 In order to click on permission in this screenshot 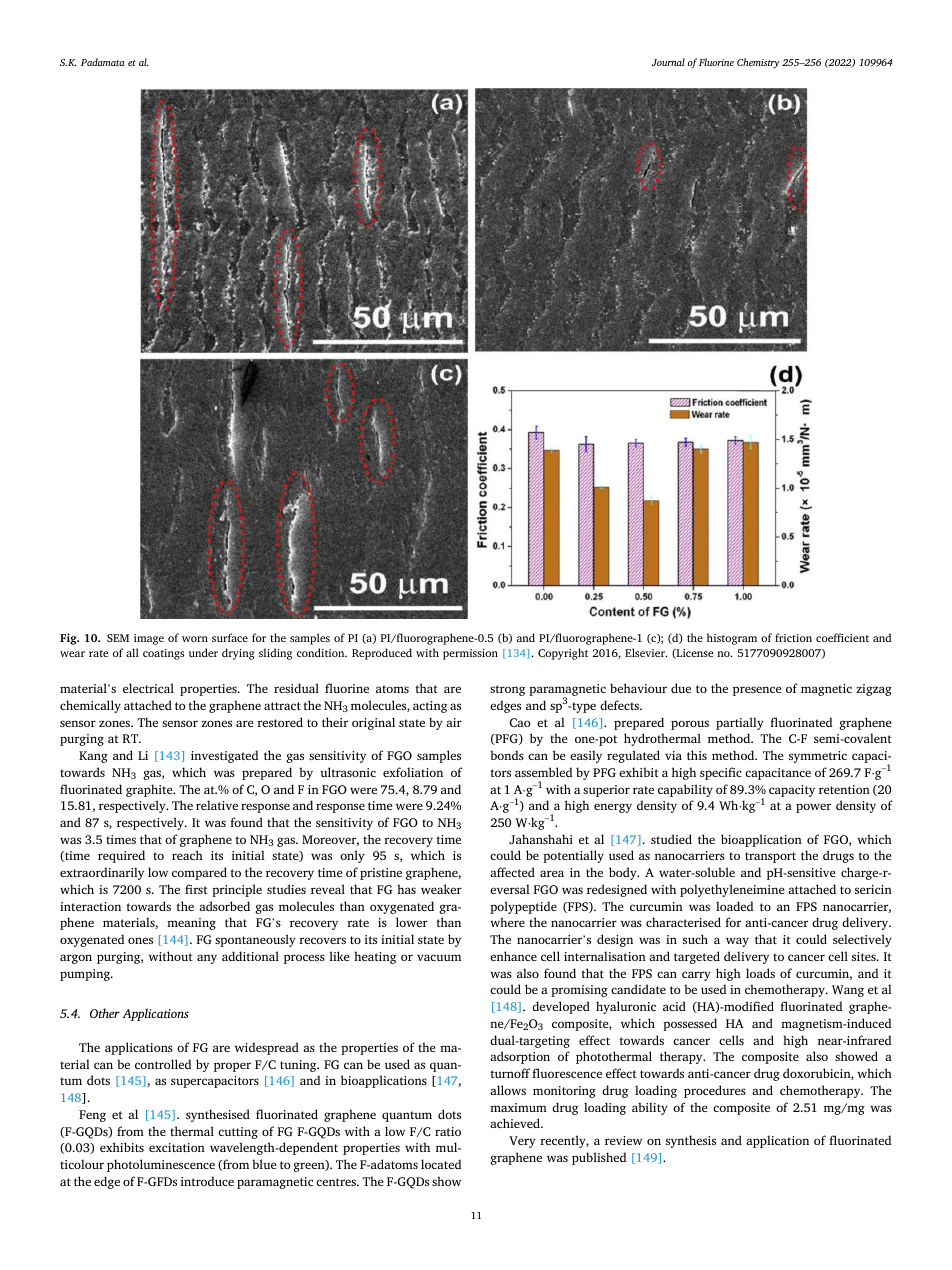, I will do `click(470, 654)`.
